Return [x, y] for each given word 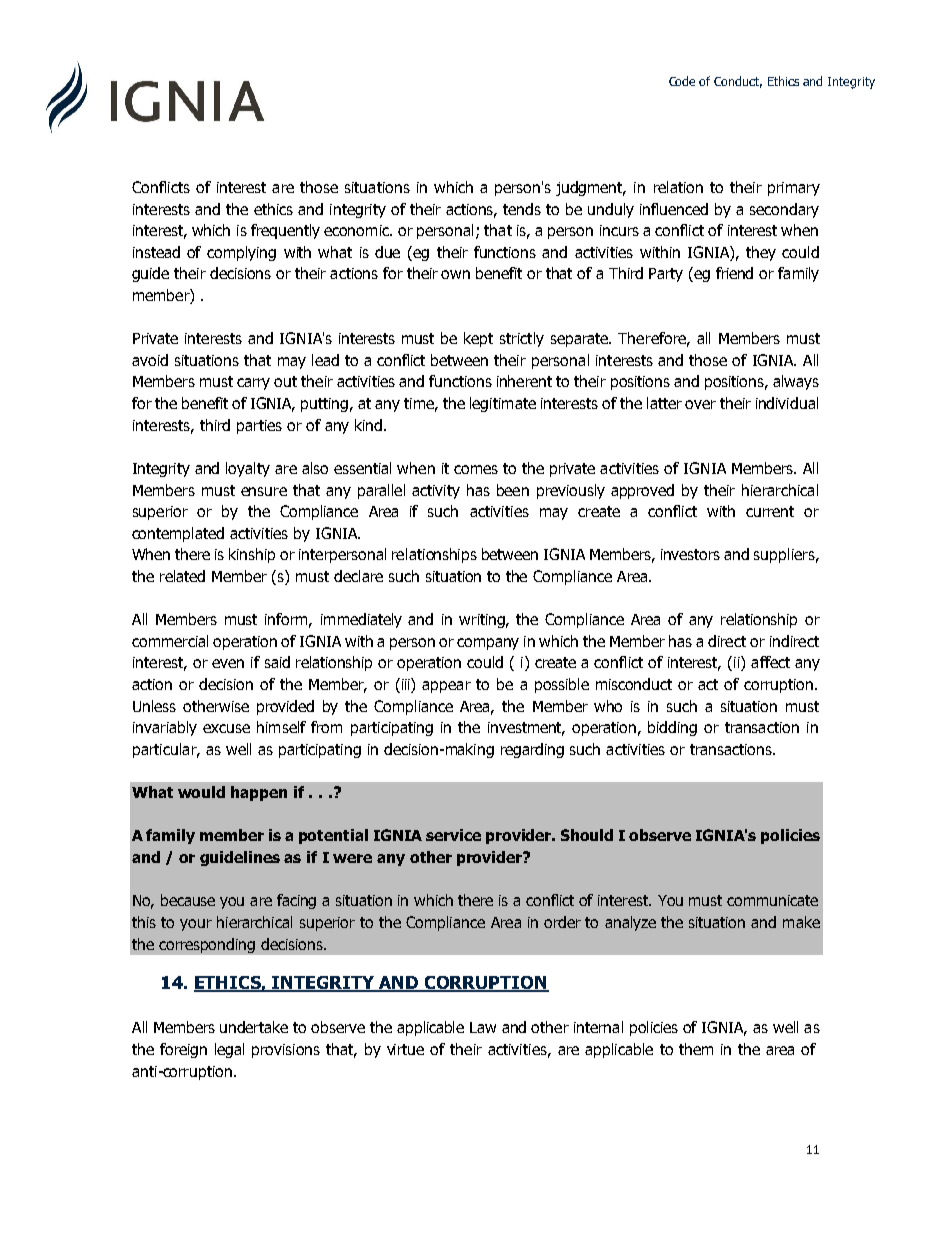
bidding [672, 728]
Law [483, 1027]
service [453, 835]
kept [478, 339]
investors [690, 554]
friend [734, 273]
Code [682, 81]
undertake [254, 1027]
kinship [252, 555]
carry [253, 384]
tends [522, 209]
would [201, 792]
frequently [285, 231]
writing [483, 621]
